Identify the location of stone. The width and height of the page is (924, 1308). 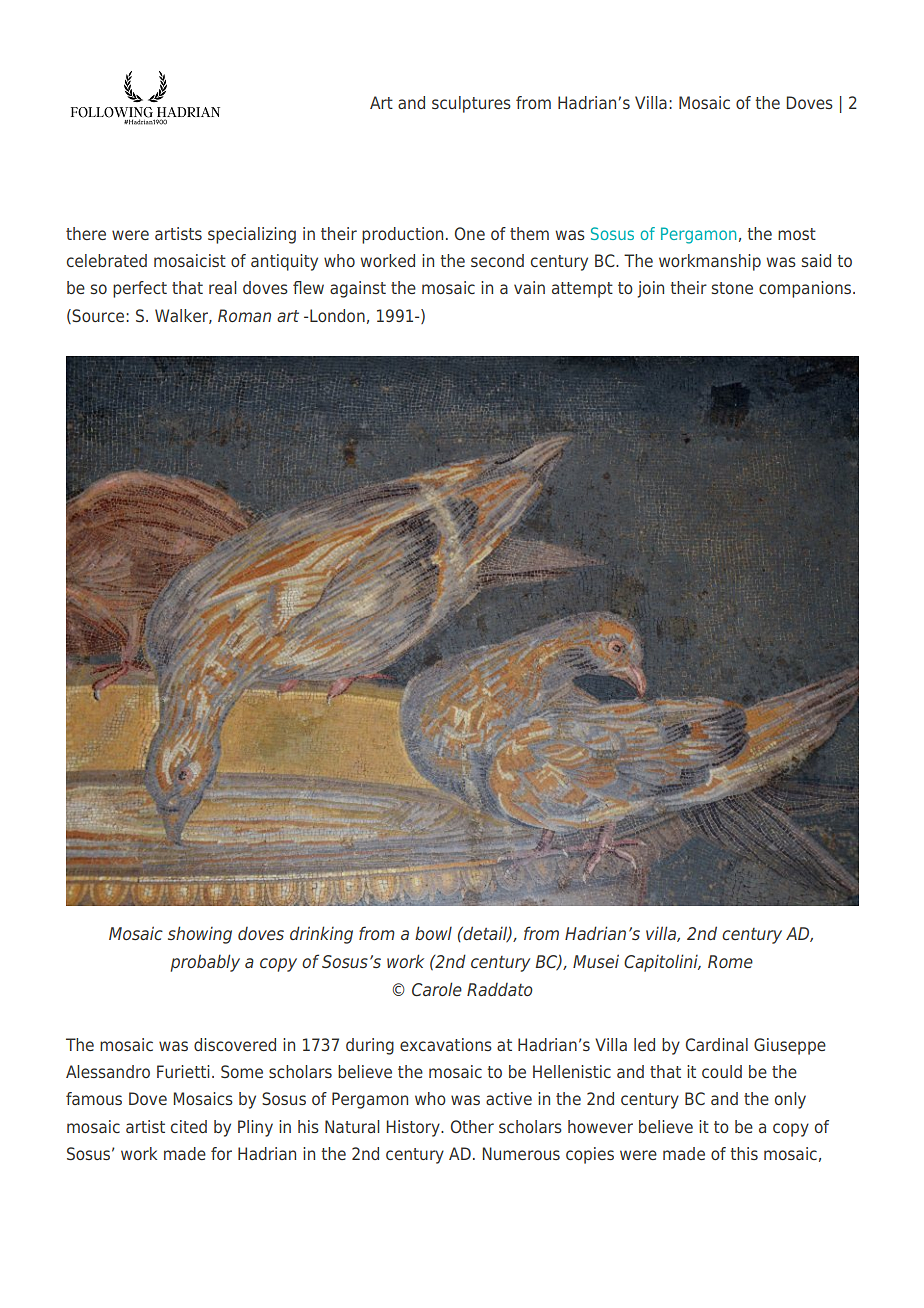
(732, 288).
